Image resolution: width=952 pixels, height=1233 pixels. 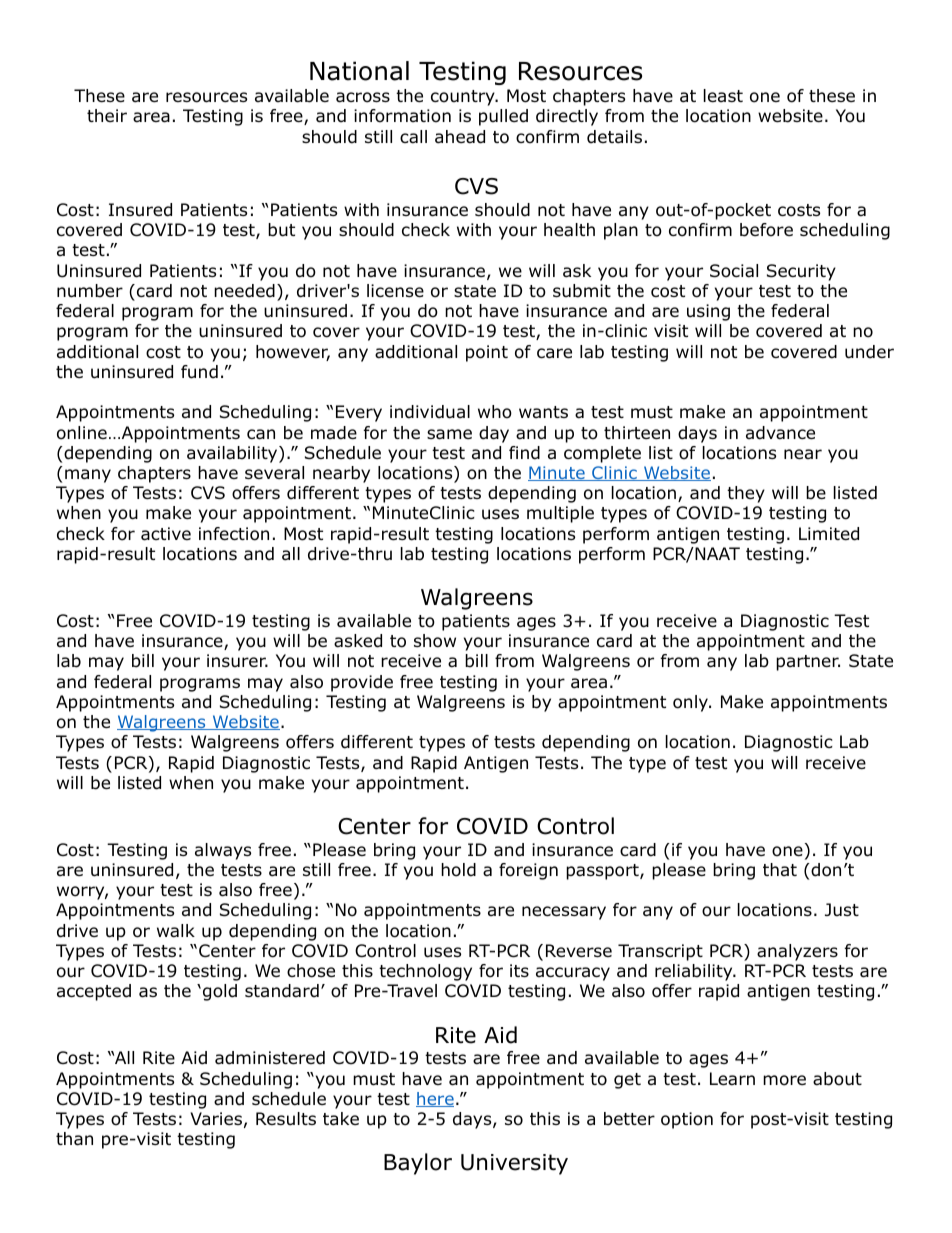 What do you see at coordinates (808, 663) in the screenshot?
I see `partner` at bounding box center [808, 663].
